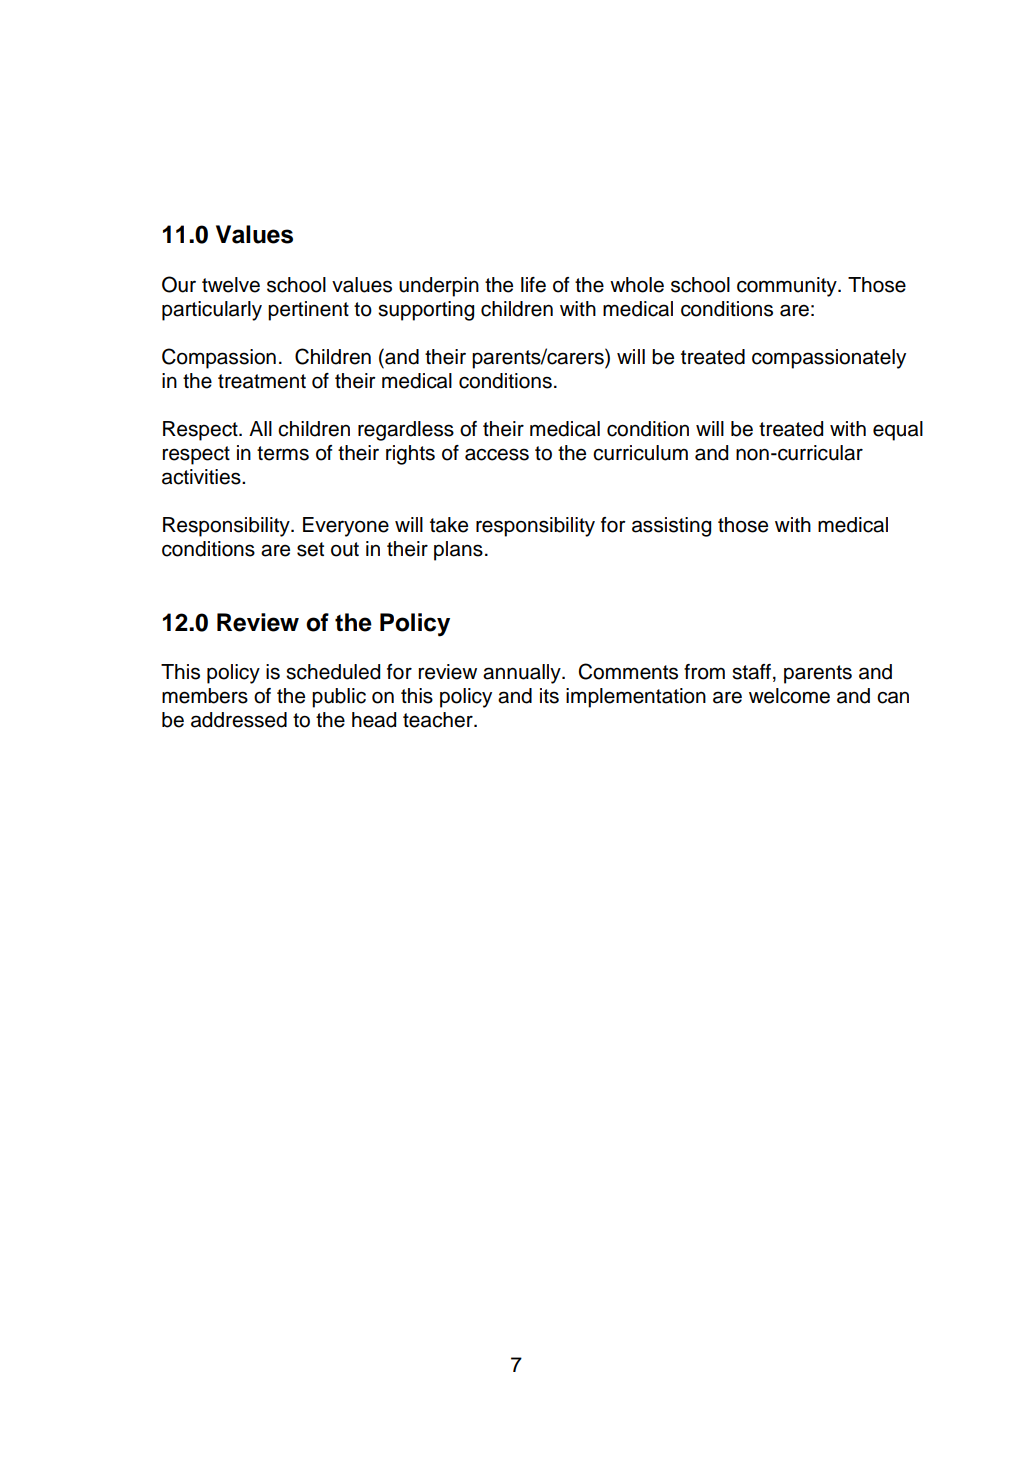 The height and width of the screenshot is (1462, 1033). I want to click on access, so click(497, 454).
